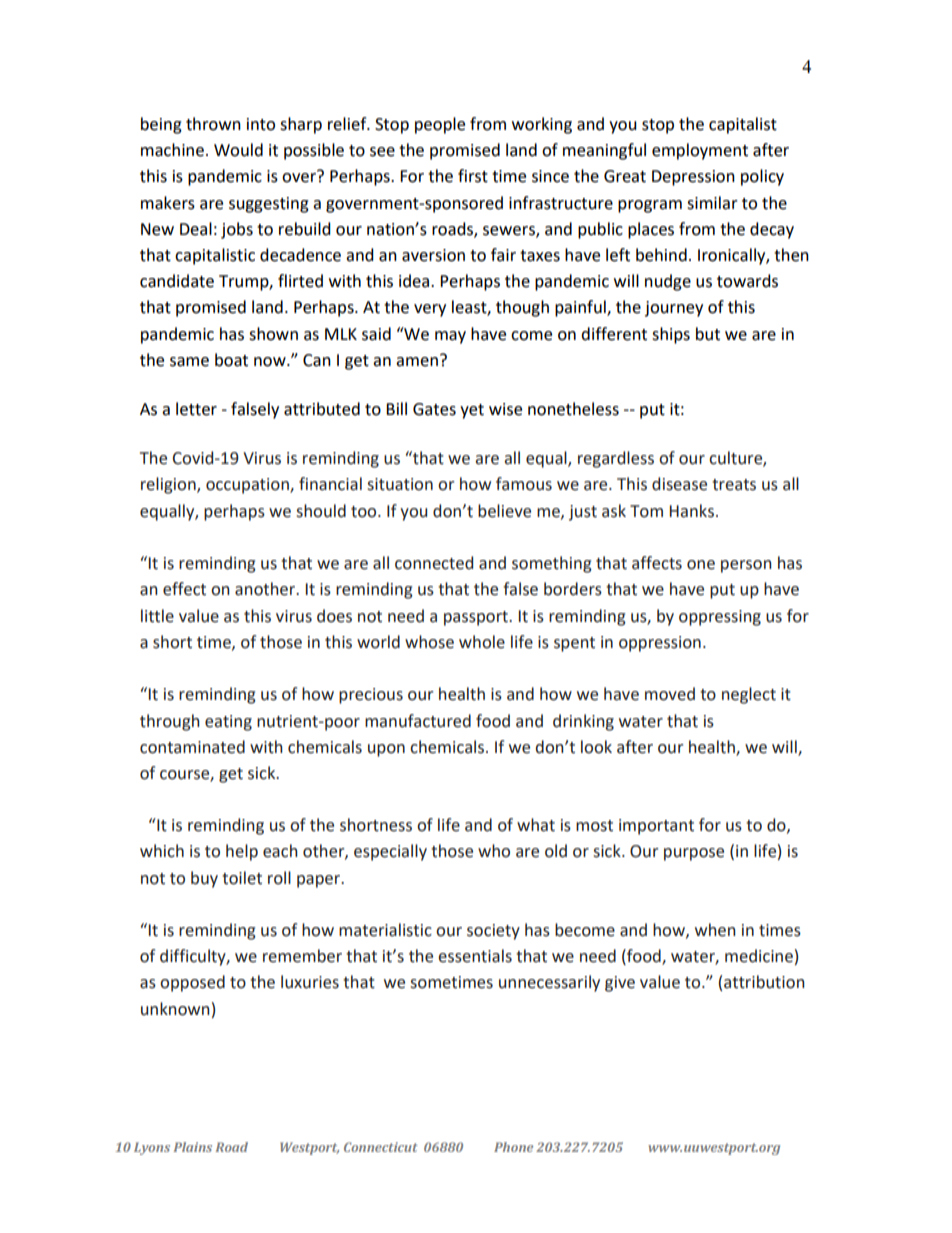 The width and height of the screenshot is (952, 1233). What do you see at coordinates (192, 1147) in the screenshot?
I see `Plains` at bounding box center [192, 1147].
